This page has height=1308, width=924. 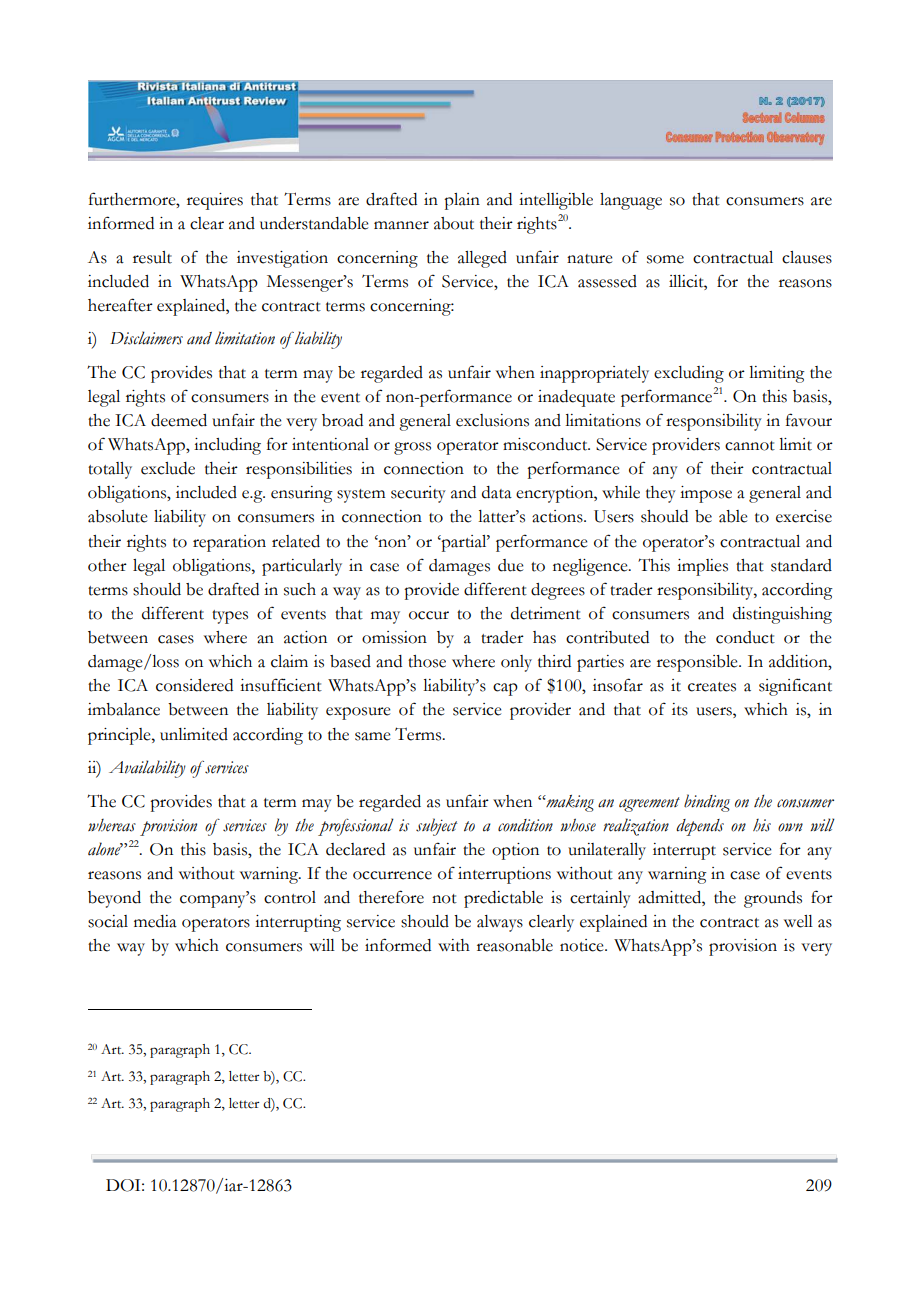 I want to click on same, so click(x=373, y=736).
